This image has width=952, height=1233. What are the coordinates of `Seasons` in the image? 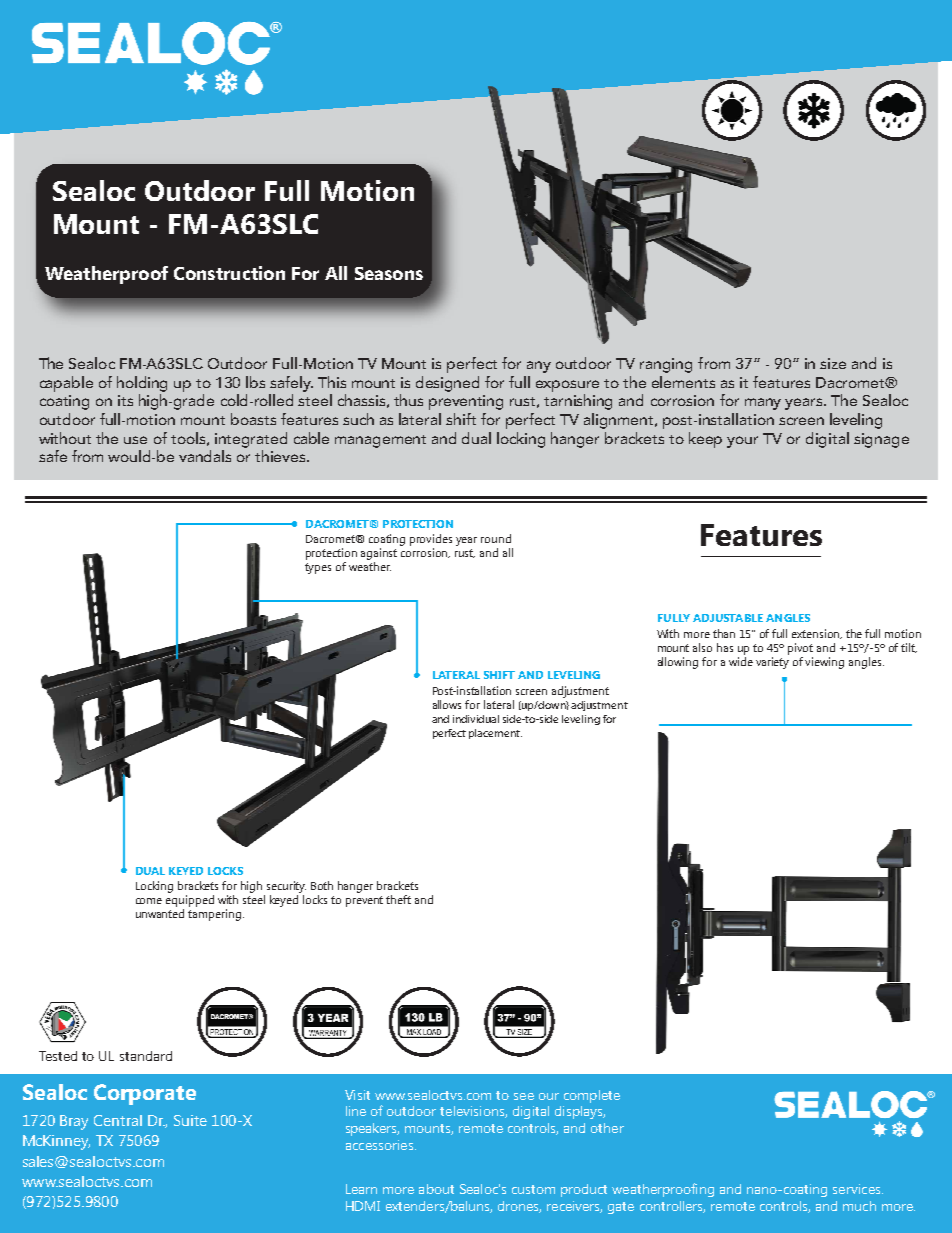 It's located at (389, 273).
